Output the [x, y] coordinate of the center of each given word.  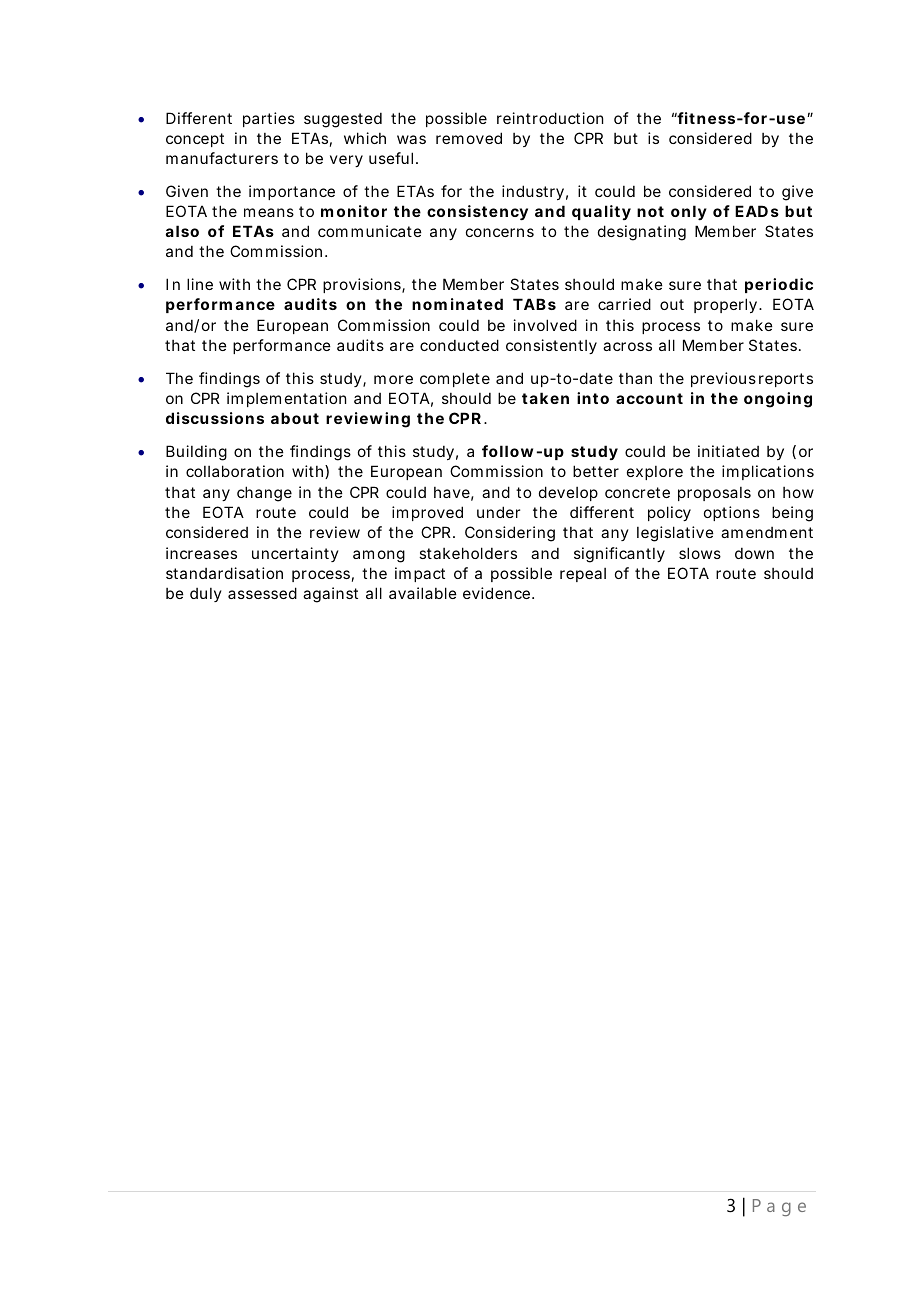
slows [700, 553]
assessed [262, 593]
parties [269, 119]
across [627, 346]
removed [469, 138]
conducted [459, 345]
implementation [286, 399]
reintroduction [550, 118]
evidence [496, 593]
